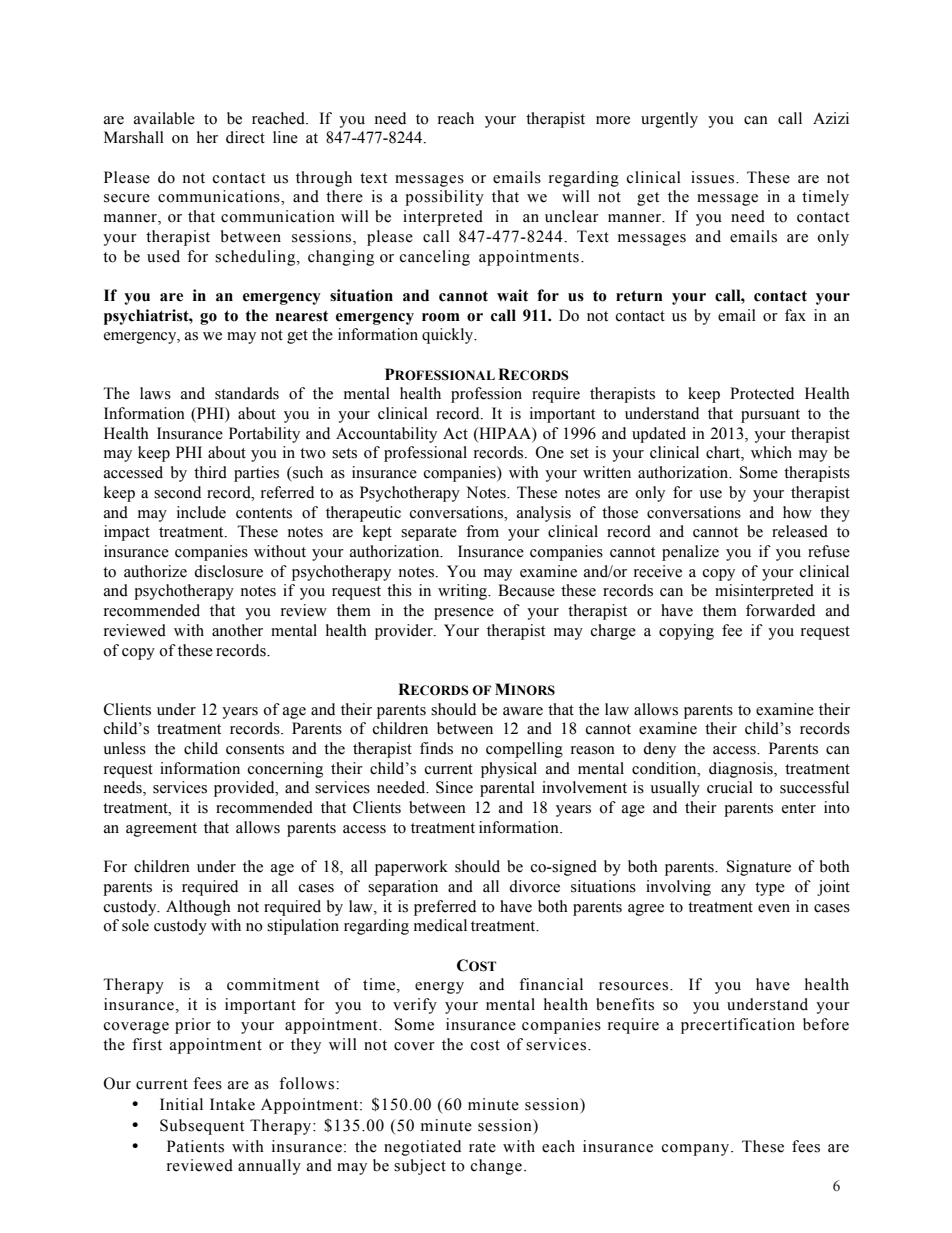  Describe the element at coordinates (449, 336) in the screenshot. I see `quickly` at that location.
